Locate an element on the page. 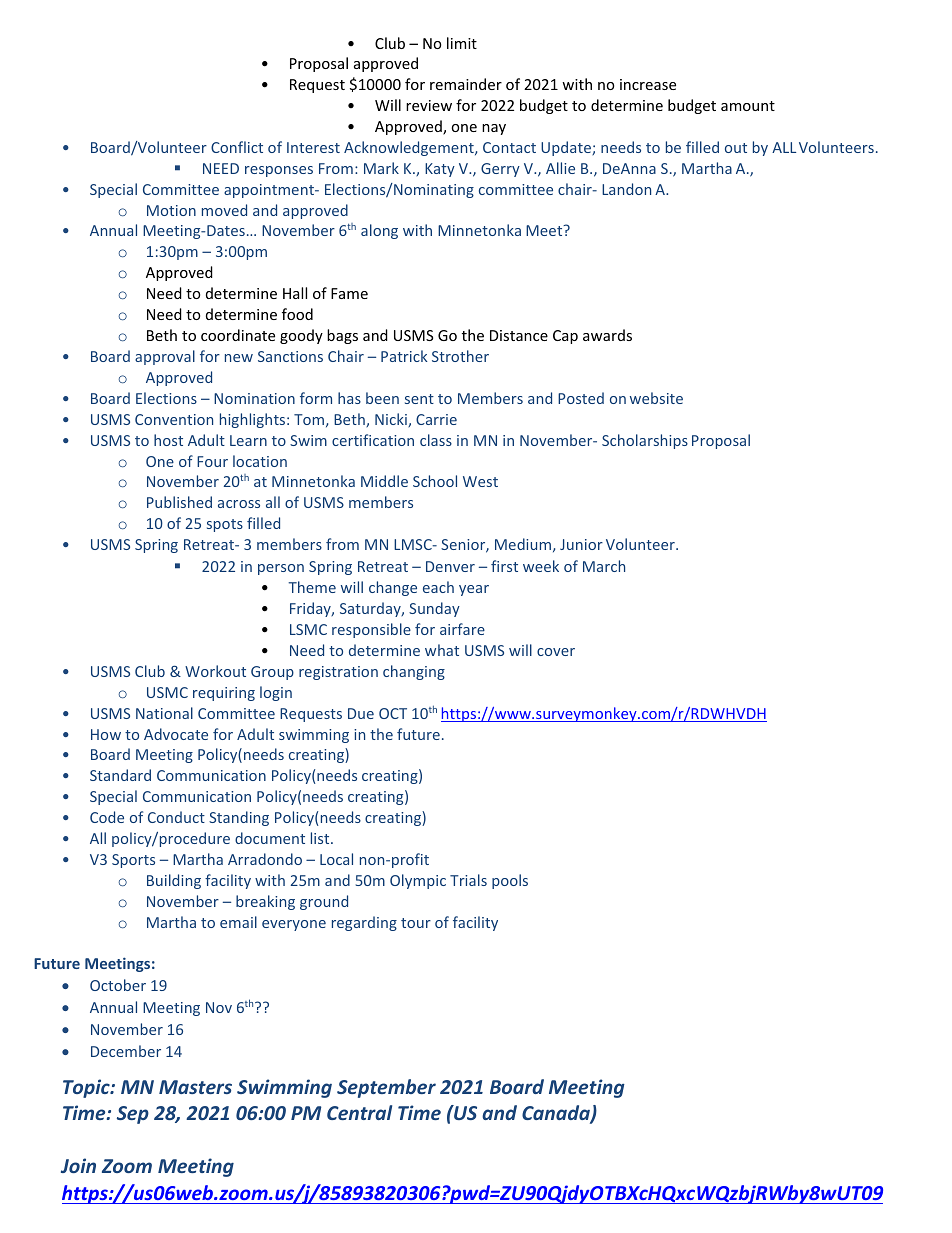 The image size is (952, 1233). Due is located at coordinates (361, 713).
